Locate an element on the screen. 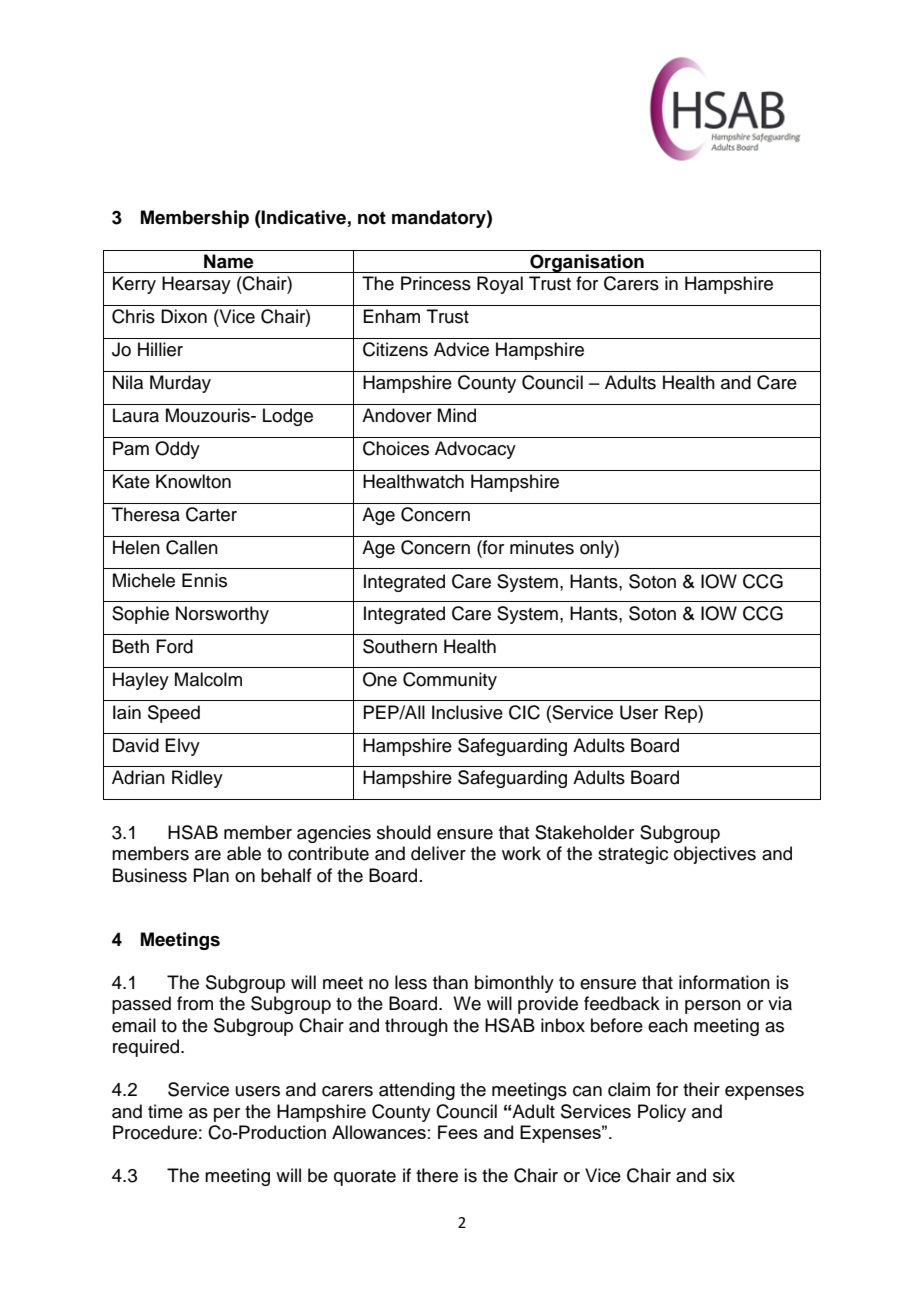 The image size is (924, 1308). Ridley is located at coordinates (197, 779).
